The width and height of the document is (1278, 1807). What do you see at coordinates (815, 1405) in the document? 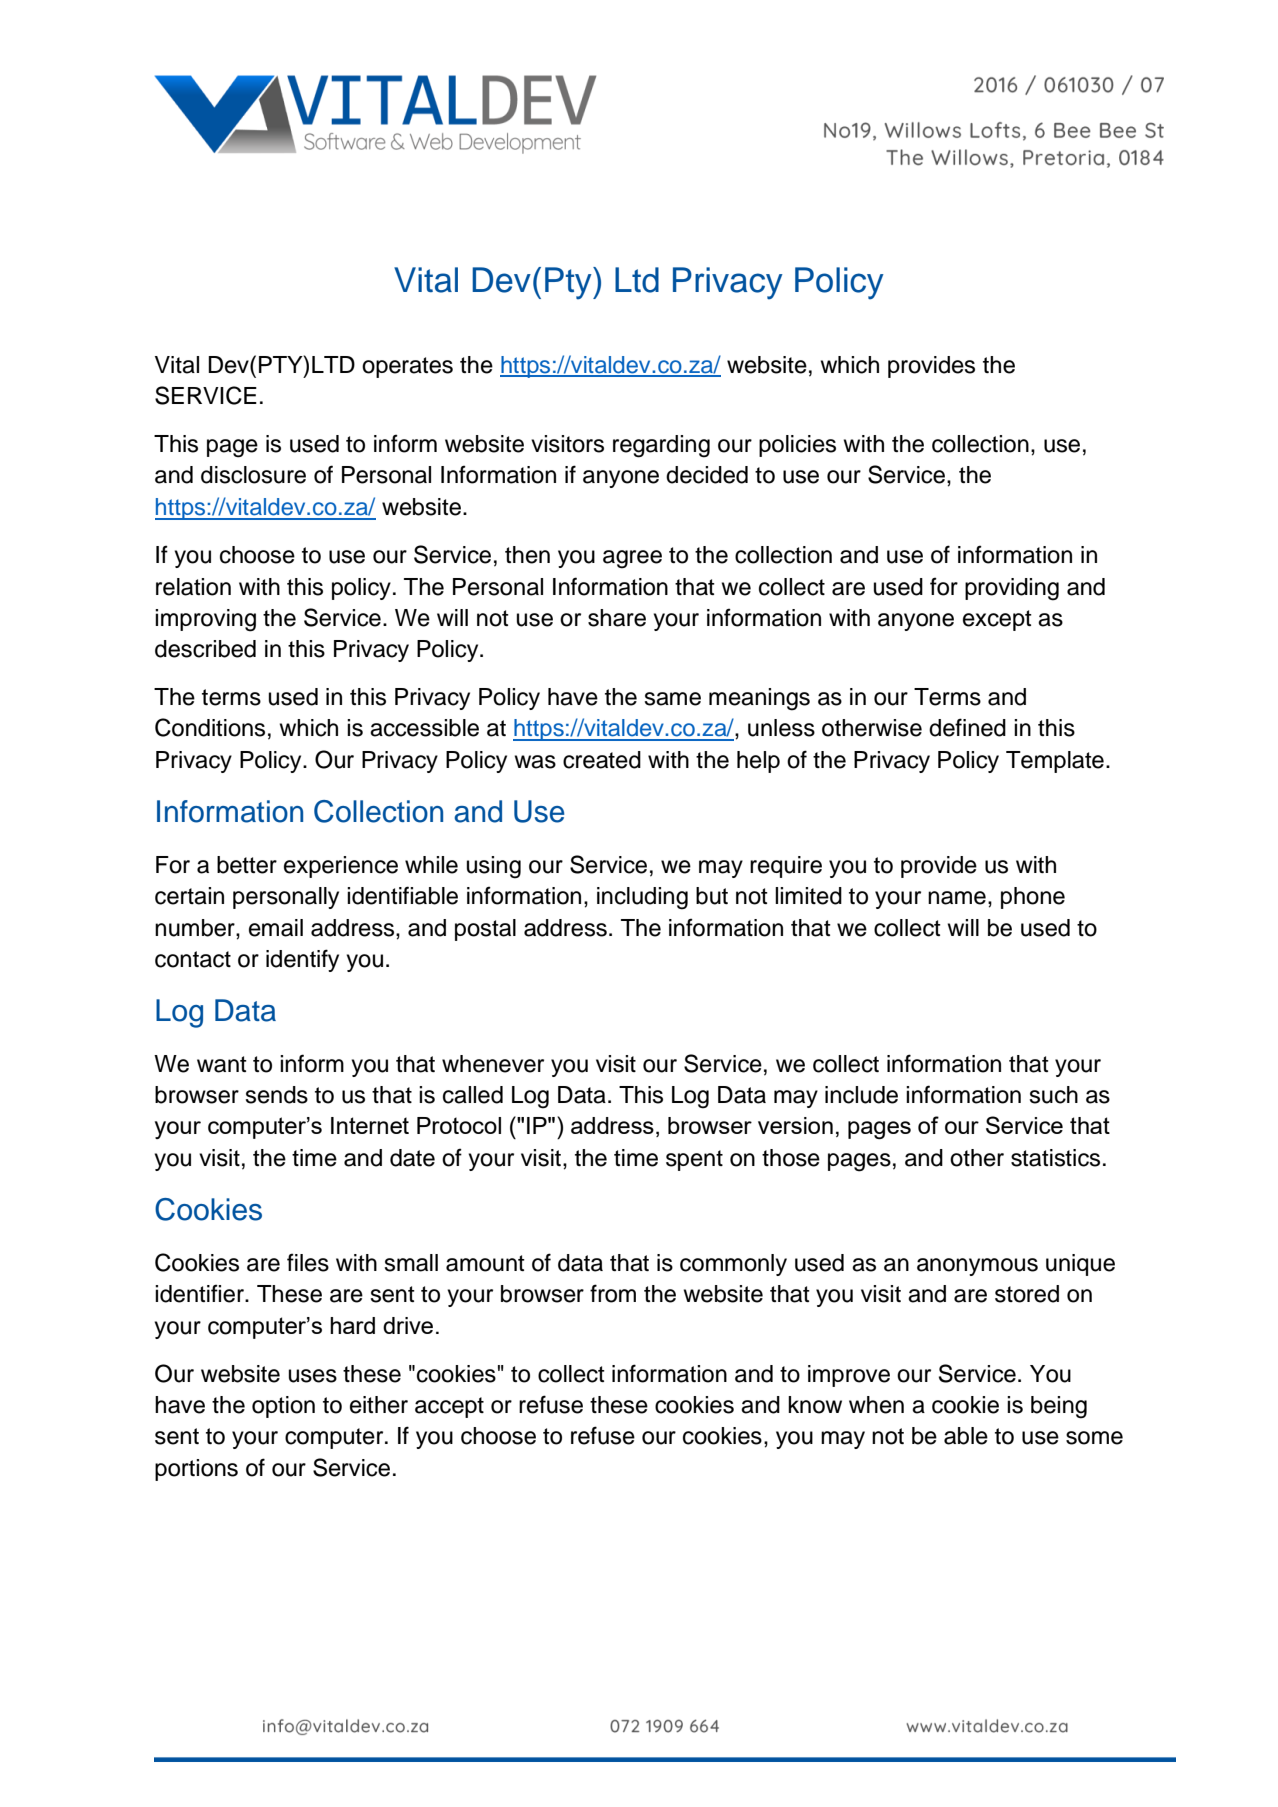
I see `know` at bounding box center [815, 1405].
